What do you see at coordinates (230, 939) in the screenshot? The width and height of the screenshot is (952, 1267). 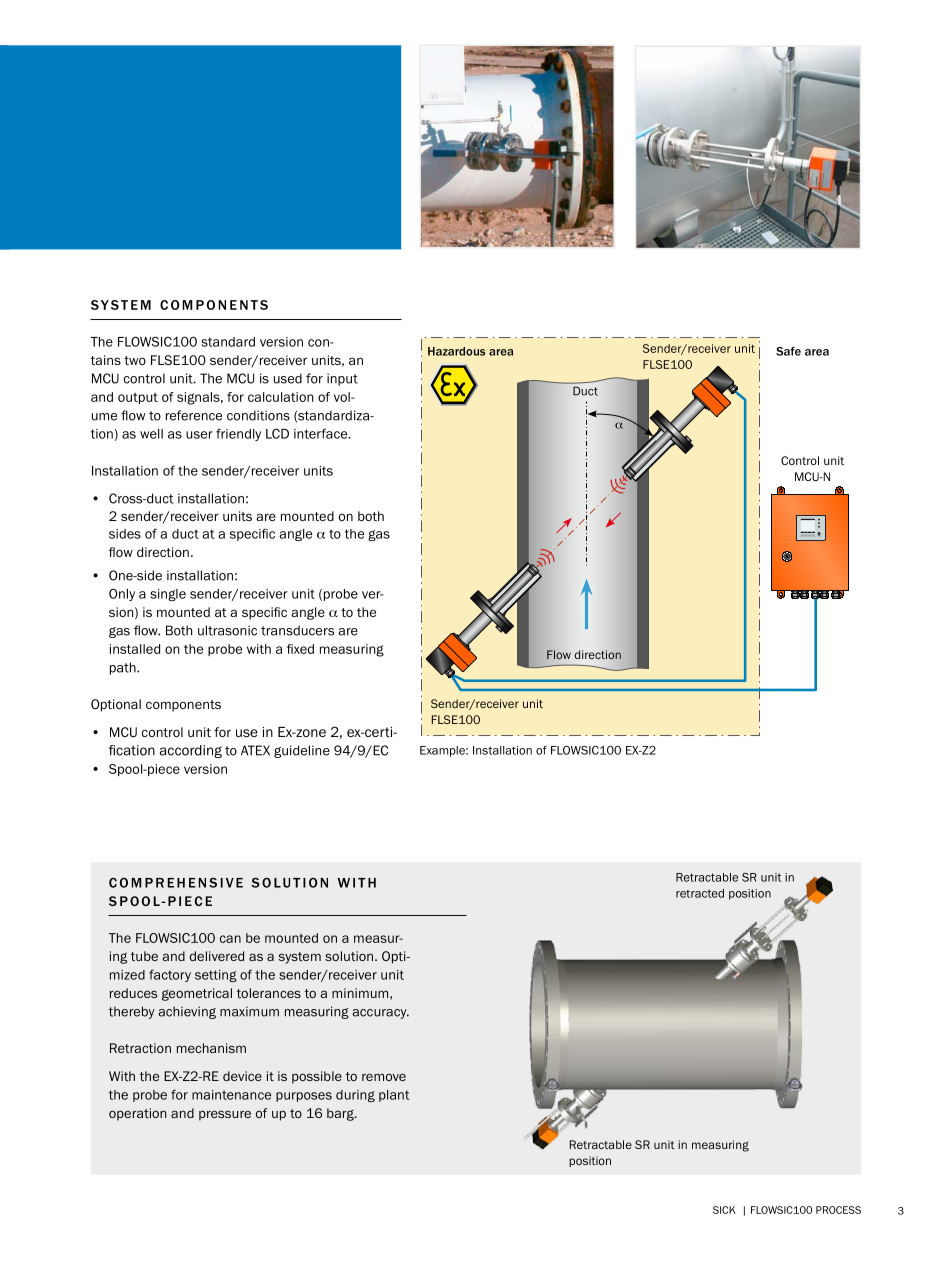 I see `can` at bounding box center [230, 939].
